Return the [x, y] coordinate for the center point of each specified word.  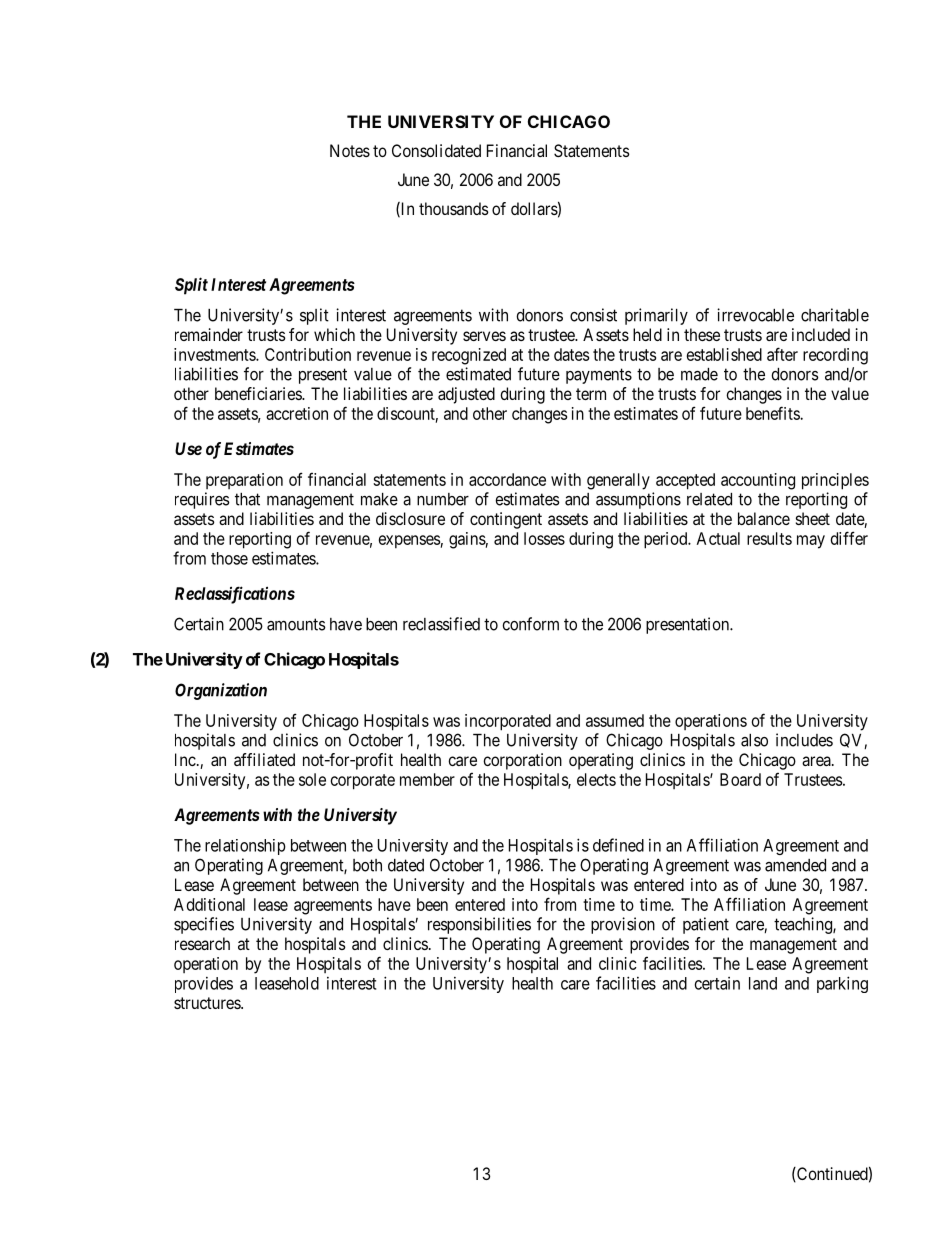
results [769, 538]
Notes [350, 150]
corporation [522, 761]
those [229, 558]
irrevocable [755, 315]
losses [544, 538]
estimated [478, 374]
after [782, 354]
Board [740, 779]
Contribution [308, 354]
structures [208, 1003]
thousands [454, 208]
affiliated [264, 759]
